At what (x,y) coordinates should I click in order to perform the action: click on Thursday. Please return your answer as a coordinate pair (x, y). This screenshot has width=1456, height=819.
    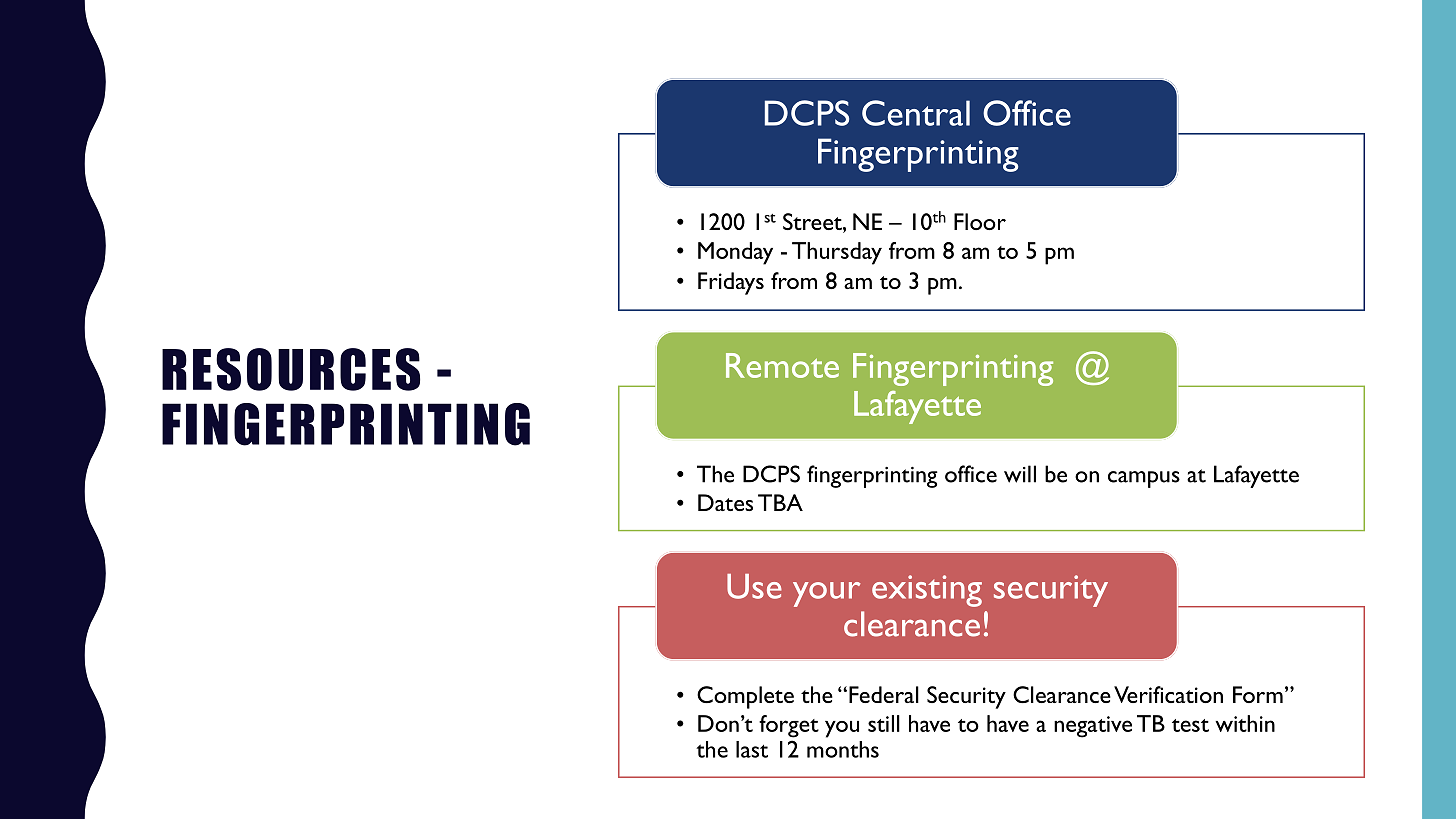
    Looking at the image, I should click on (837, 253).
